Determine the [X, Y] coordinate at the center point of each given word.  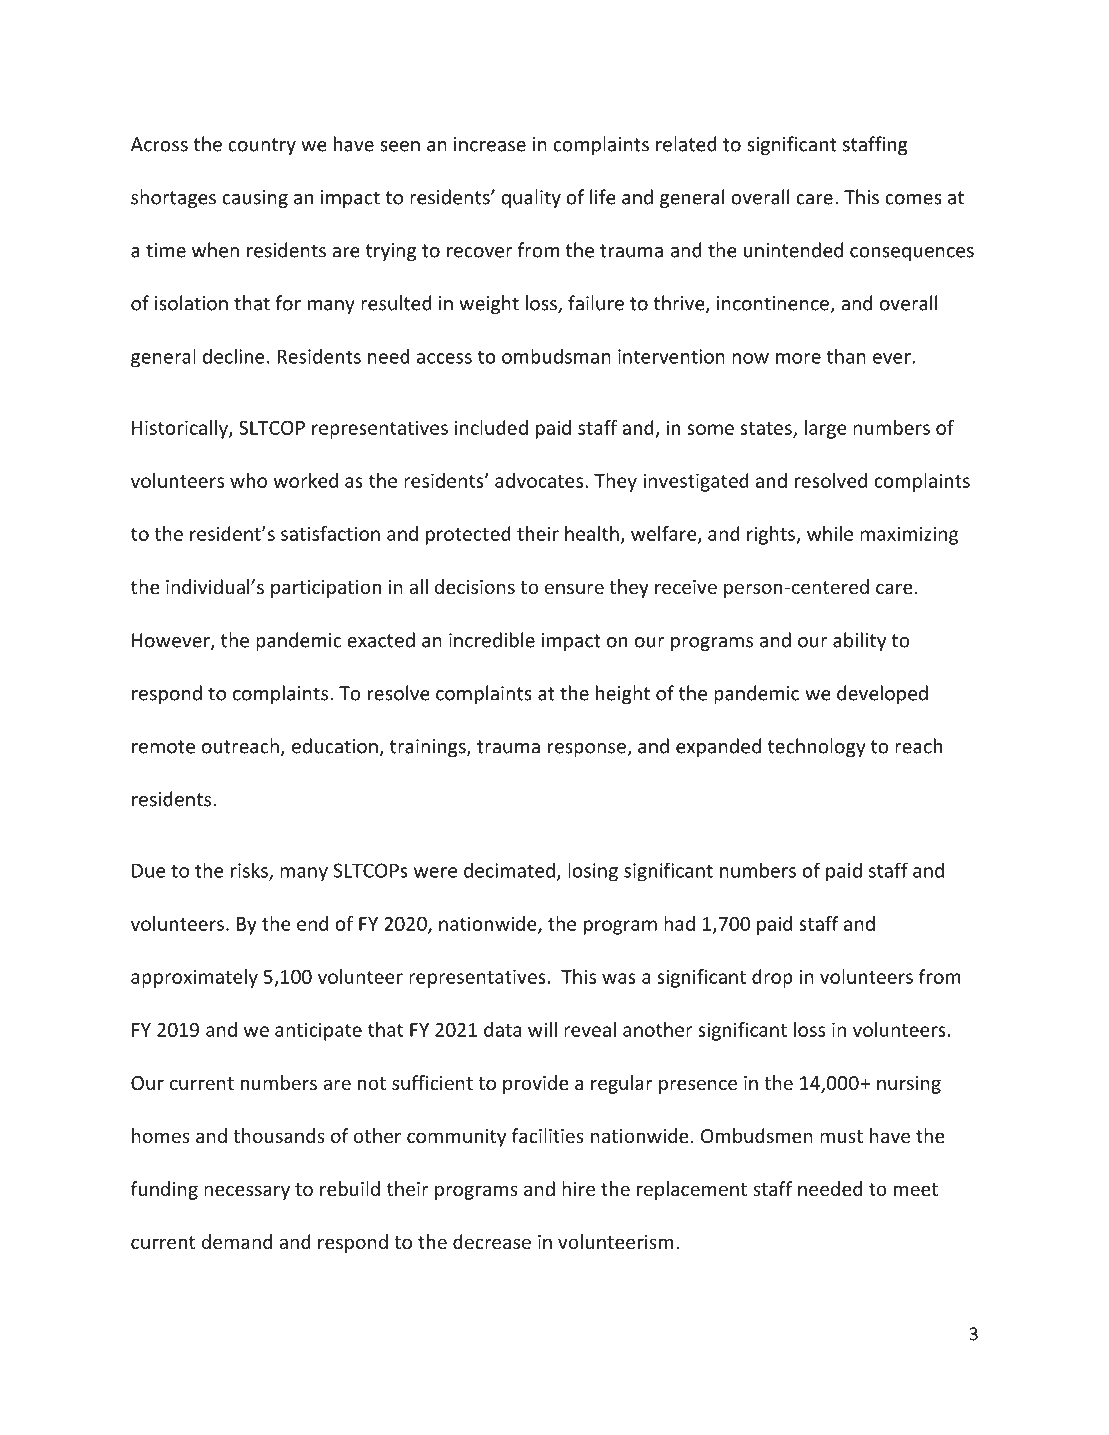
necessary [247, 1192]
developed [882, 694]
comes [913, 199]
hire [578, 1188]
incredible [492, 640]
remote [163, 747]
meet [916, 1189]
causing [255, 199]
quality [531, 198]
